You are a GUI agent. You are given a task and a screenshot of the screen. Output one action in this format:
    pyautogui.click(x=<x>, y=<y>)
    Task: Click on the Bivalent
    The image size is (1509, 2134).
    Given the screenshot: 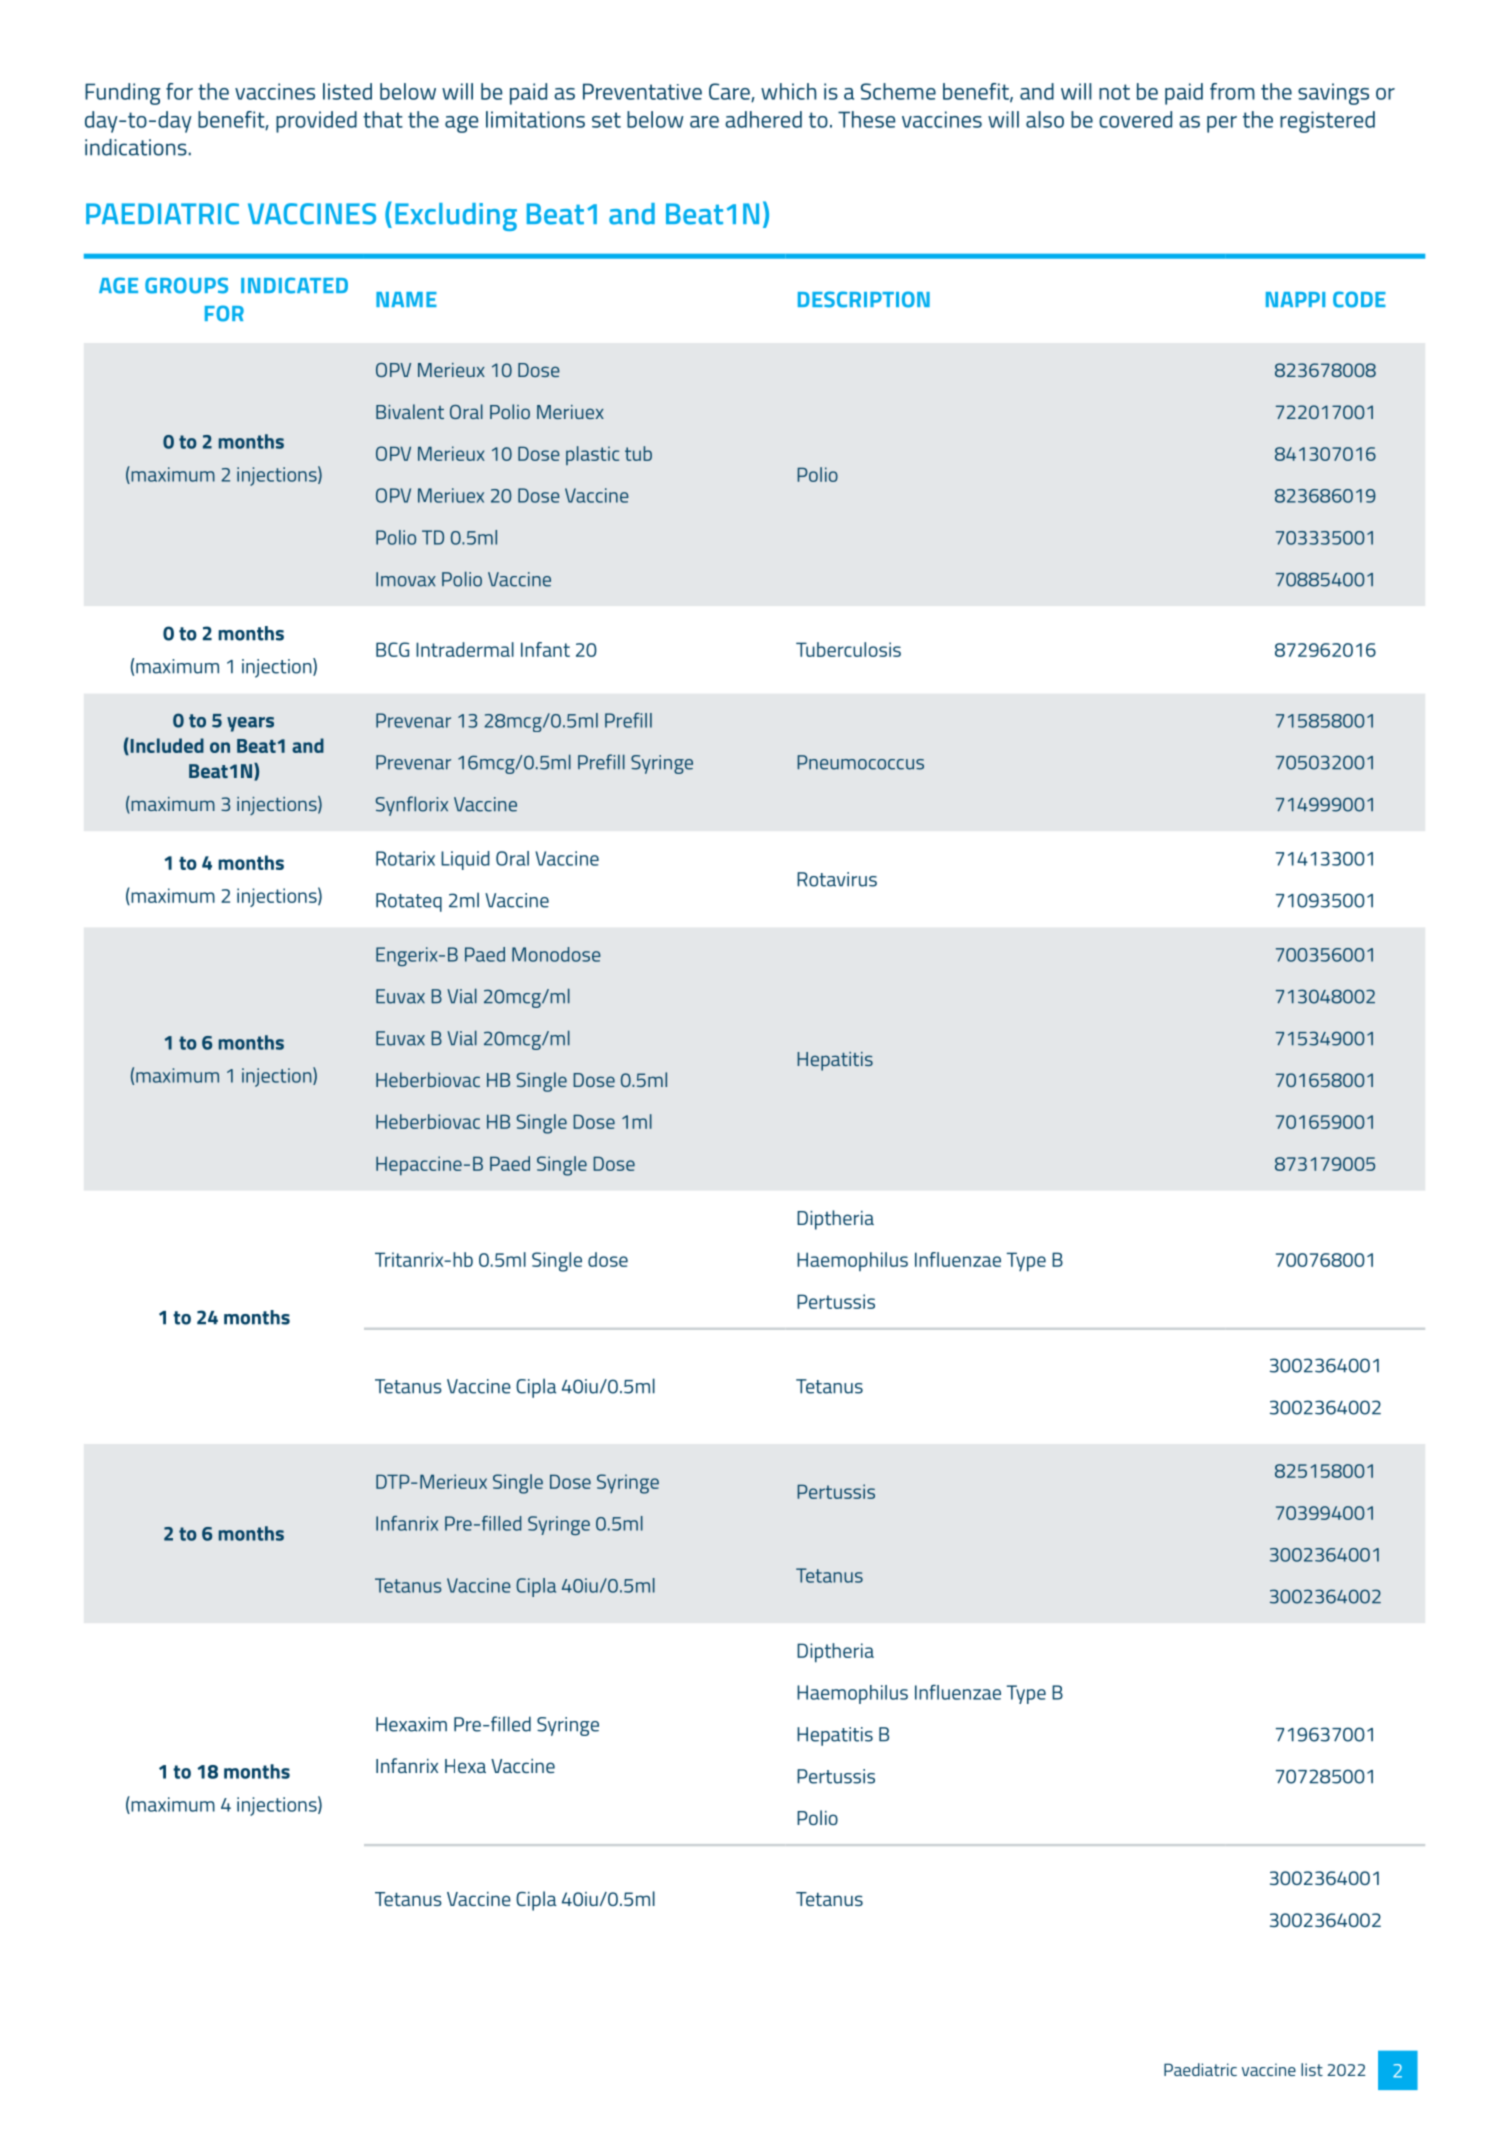 What is the action you would take?
    pyautogui.click(x=410, y=411)
